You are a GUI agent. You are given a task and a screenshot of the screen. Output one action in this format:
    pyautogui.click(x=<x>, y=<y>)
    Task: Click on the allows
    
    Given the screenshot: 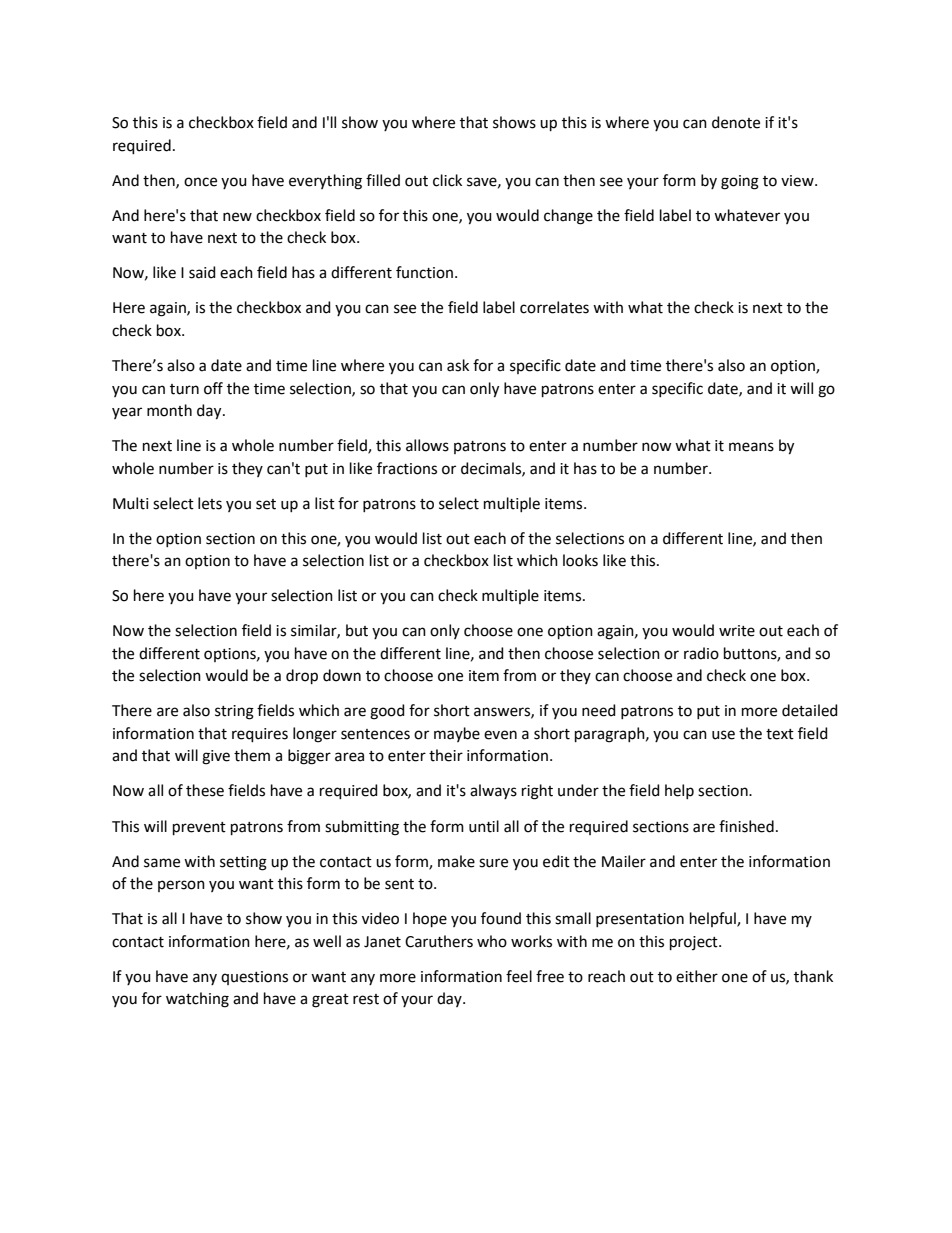 What is the action you would take?
    pyautogui.click(x=427, y=445)
